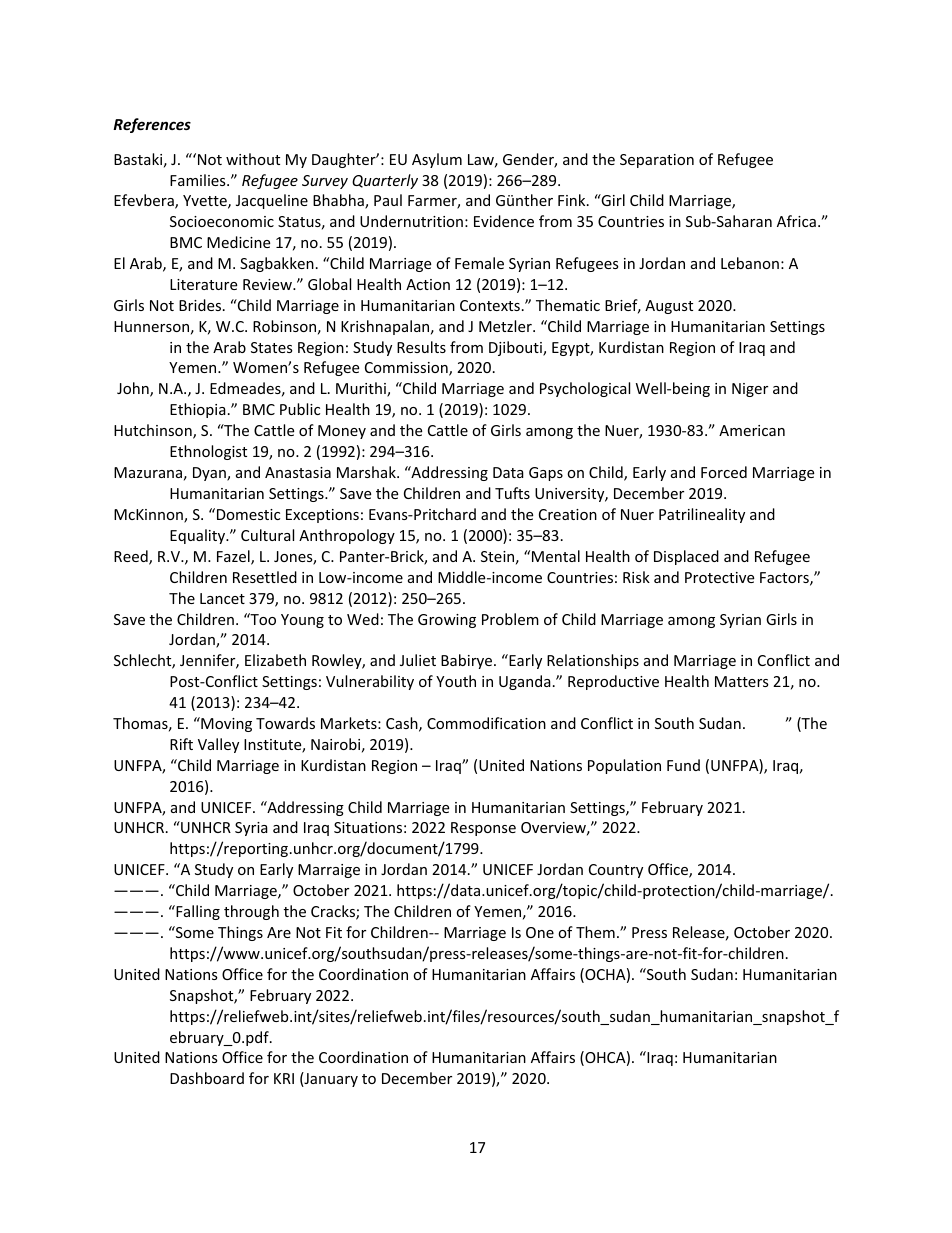 The width and height of the screenshot is (952, 1233). I want to click on Separation, so click(657, 161).
